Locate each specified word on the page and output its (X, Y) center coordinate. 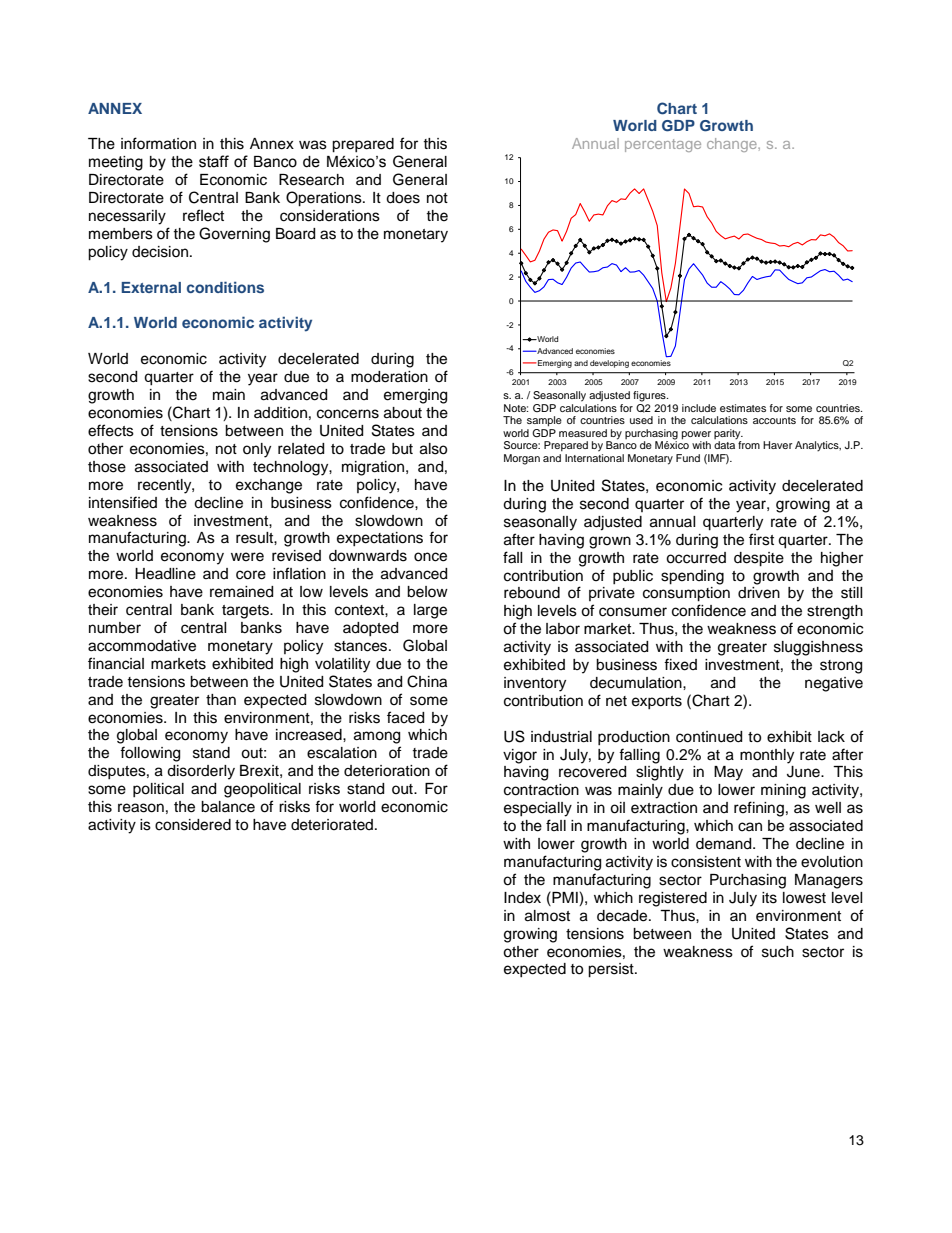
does (403, 198)
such (778, 952)
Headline (165, 574)
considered (193, 825)
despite (759, 559)
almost (547, 916)
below (427, 592)
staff (214, 161)
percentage (663, 145)
